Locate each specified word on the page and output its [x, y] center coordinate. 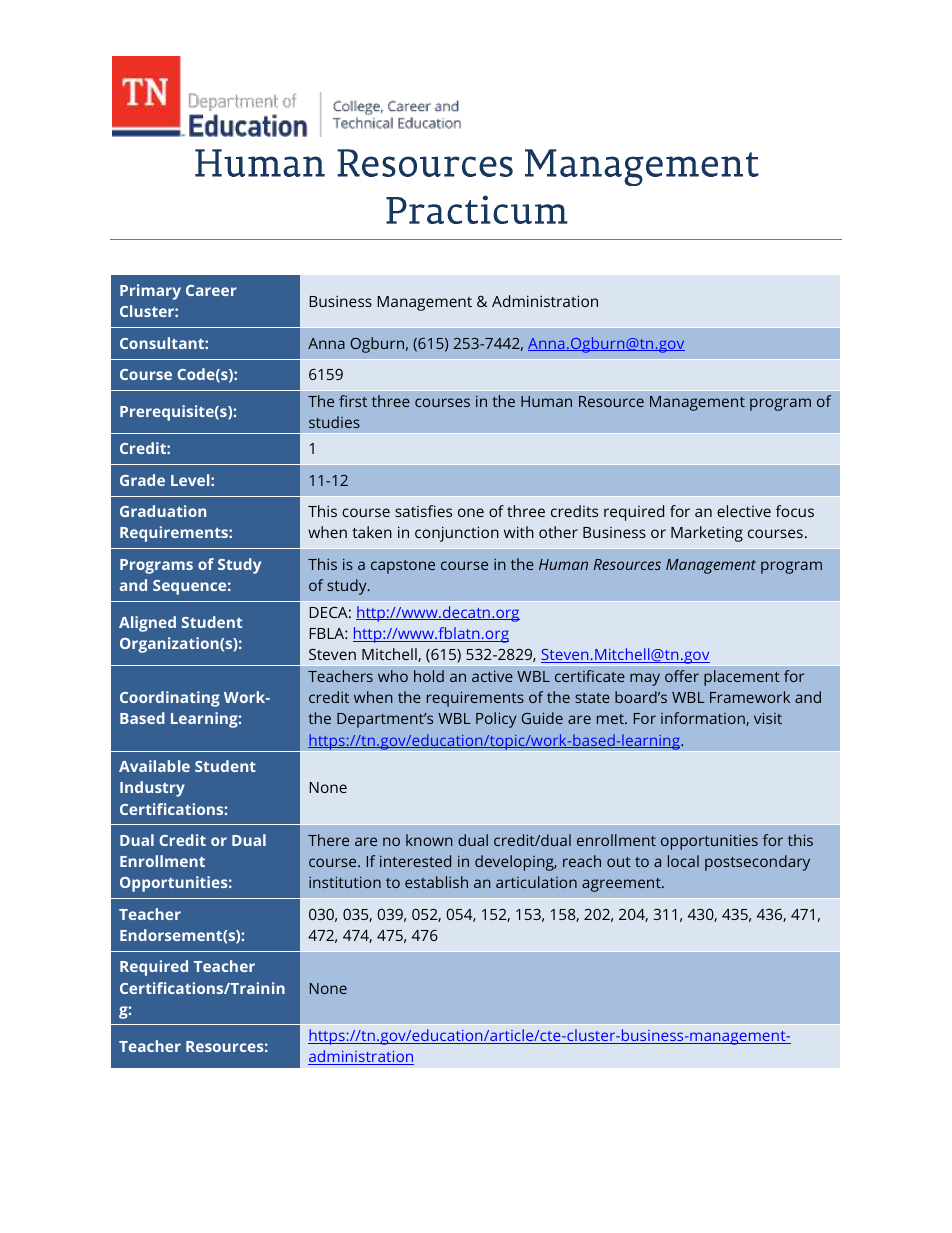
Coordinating [170, 699]
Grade [142, 480]
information [704, 719]
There [328, 840]
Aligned [147, 624]
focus [795, 511]
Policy [496, 720]
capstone [403, 567]
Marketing [707, 534]
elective [744, 511]
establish [436, 882]
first [353, 401]
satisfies [423, 511]
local [683, 861]
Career [211, 290]
